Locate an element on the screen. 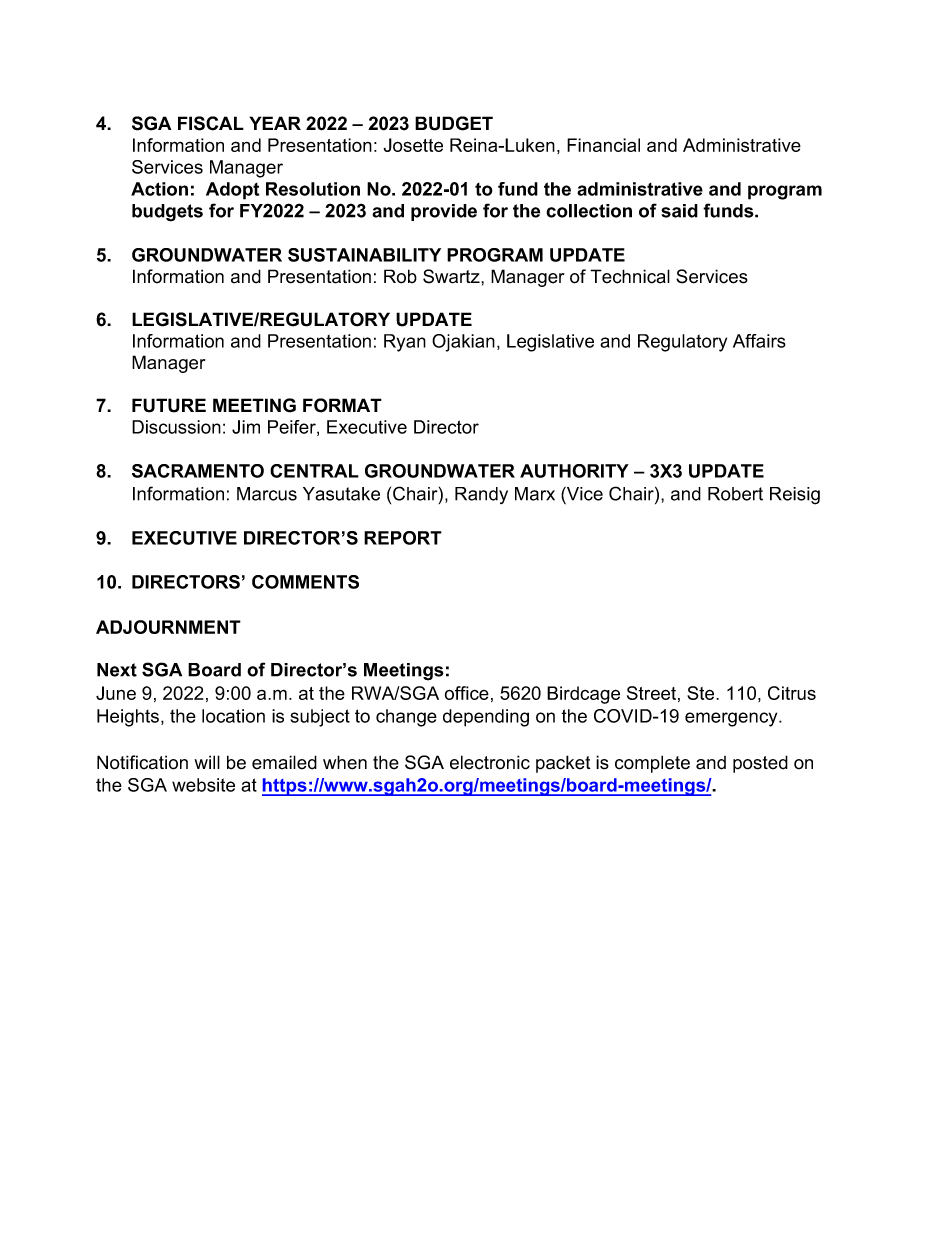  Randy is located at coordinates (481, 495).
